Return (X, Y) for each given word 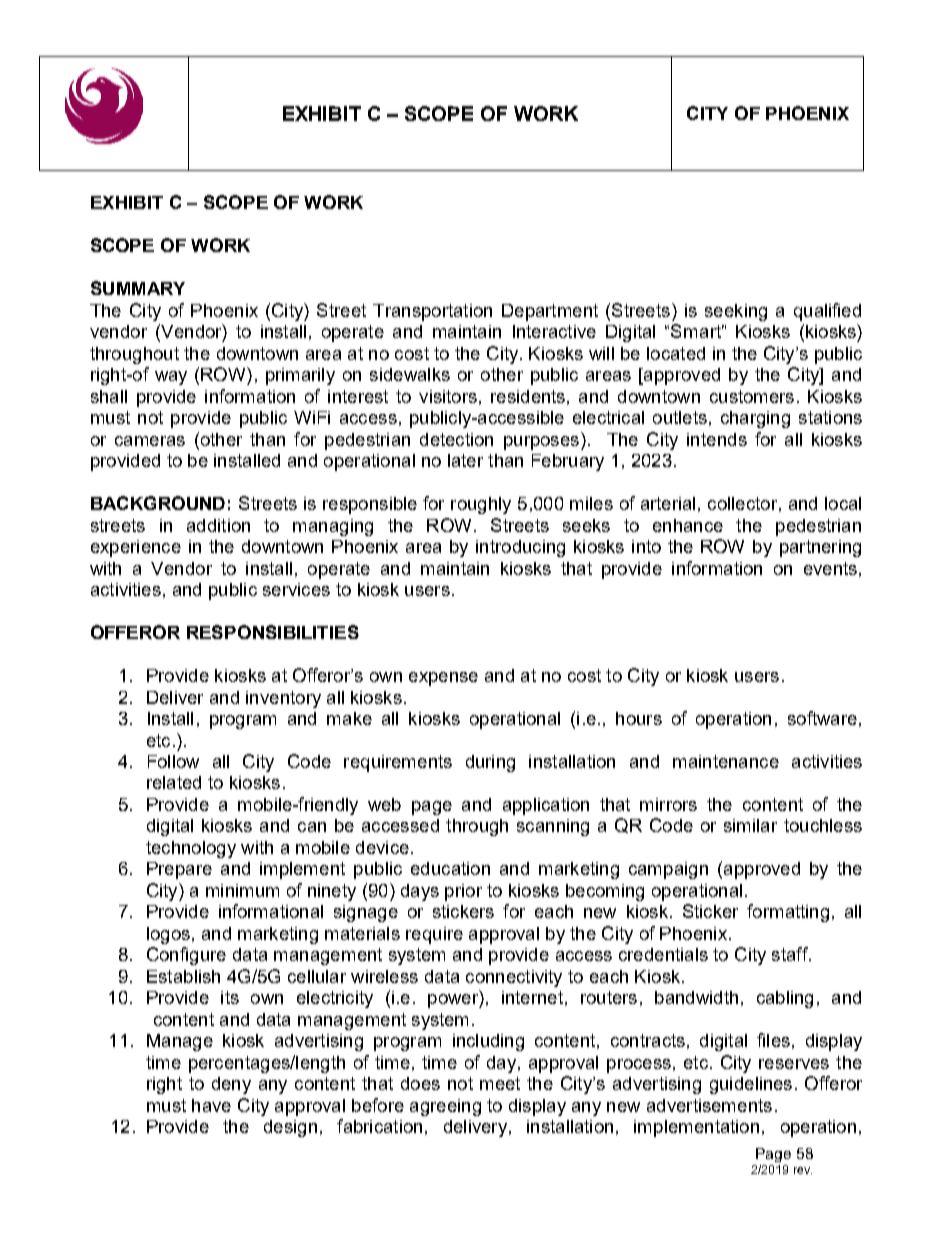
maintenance (726, 761)
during (490, 763)
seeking (736, 312)
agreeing (445, 1107)
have (211, 1105)
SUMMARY (138, 288)
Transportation (432, 312)
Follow (173, 761)
